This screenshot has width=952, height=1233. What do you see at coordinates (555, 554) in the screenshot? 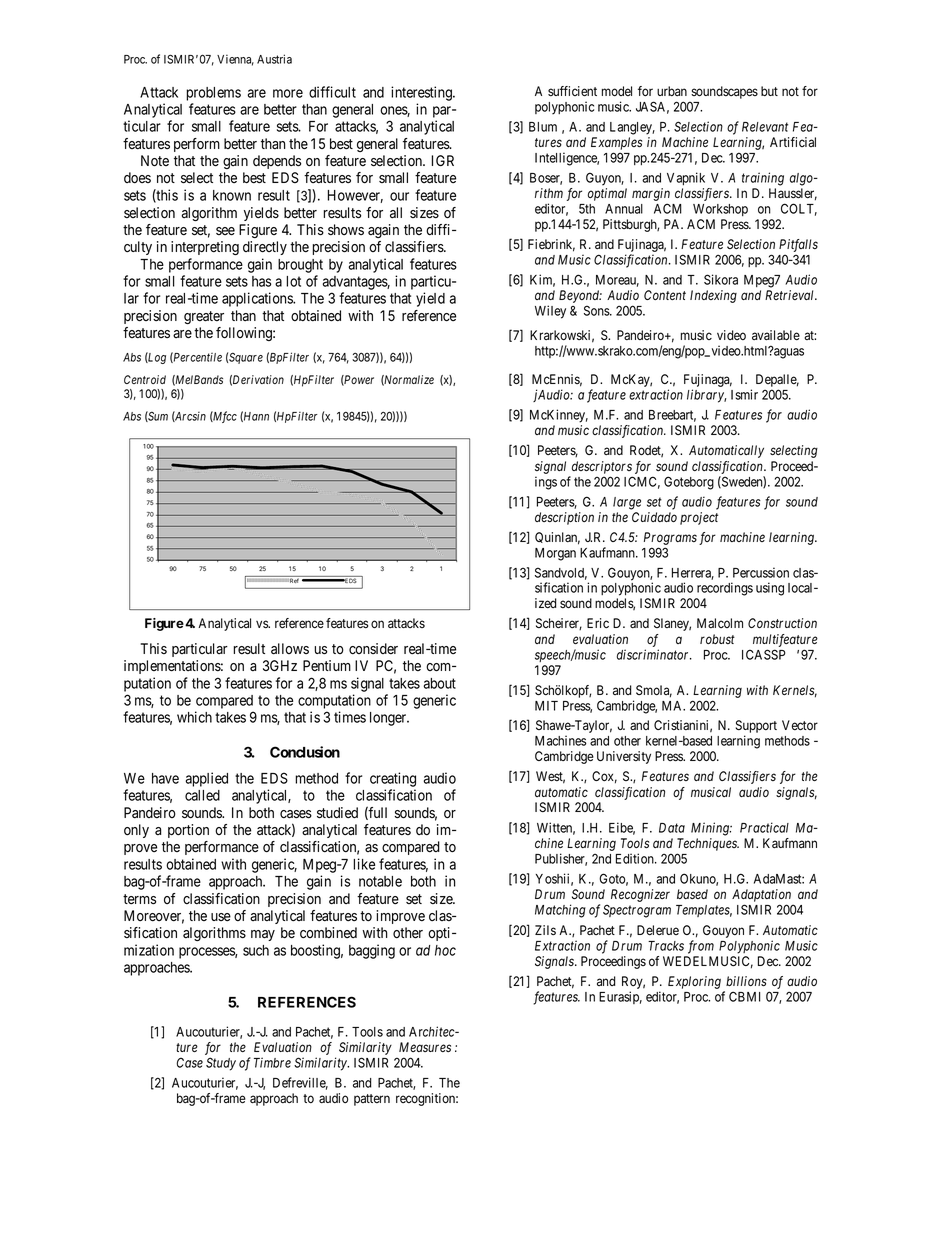
I see `Morgan` at bounding box center [555, 554].
